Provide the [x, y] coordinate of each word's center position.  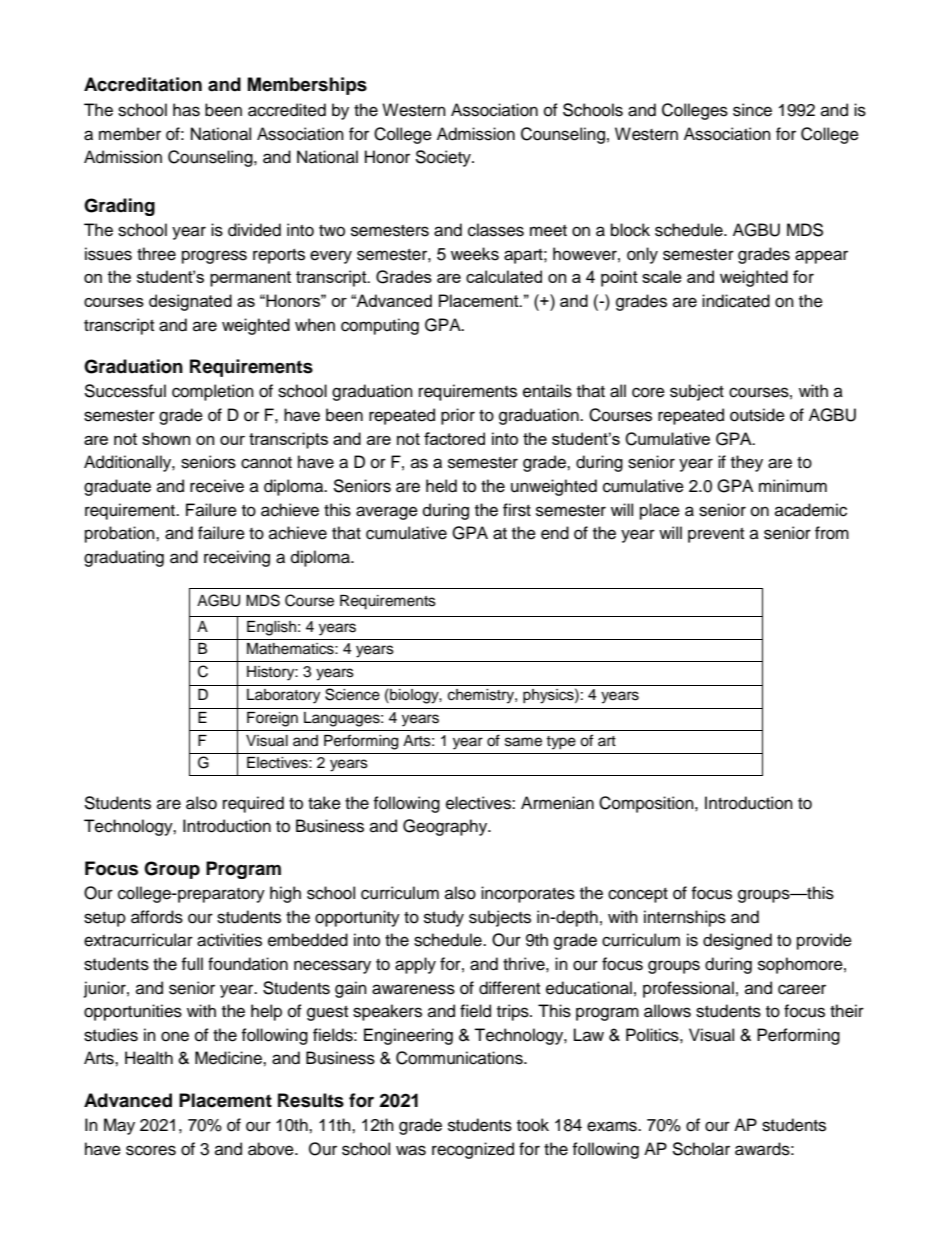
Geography [446, 827]
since [752, 110]
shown [166, 438]
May [119, 1126]
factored [454, 438]
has [186, 110]
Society [444, 158]
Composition [647, 804]
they [747, 463]
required [253, 804]
